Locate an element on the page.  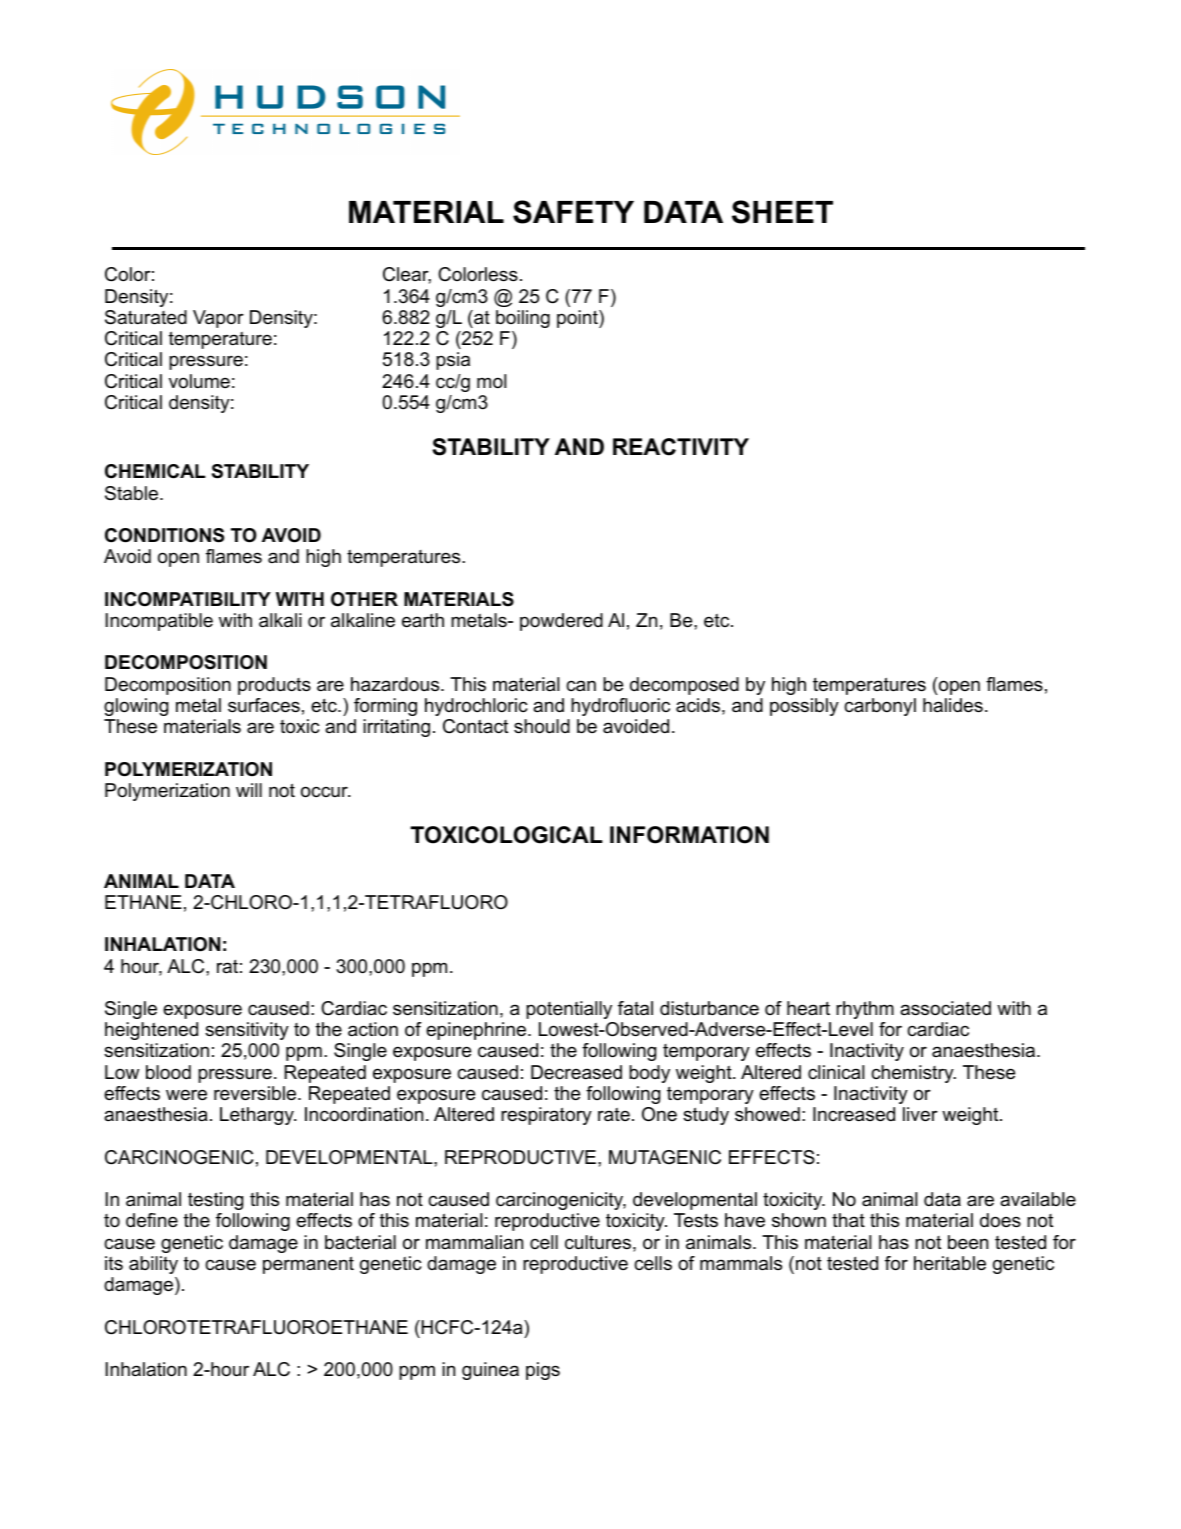
carbonyl is located at coordinates (880, 707).
